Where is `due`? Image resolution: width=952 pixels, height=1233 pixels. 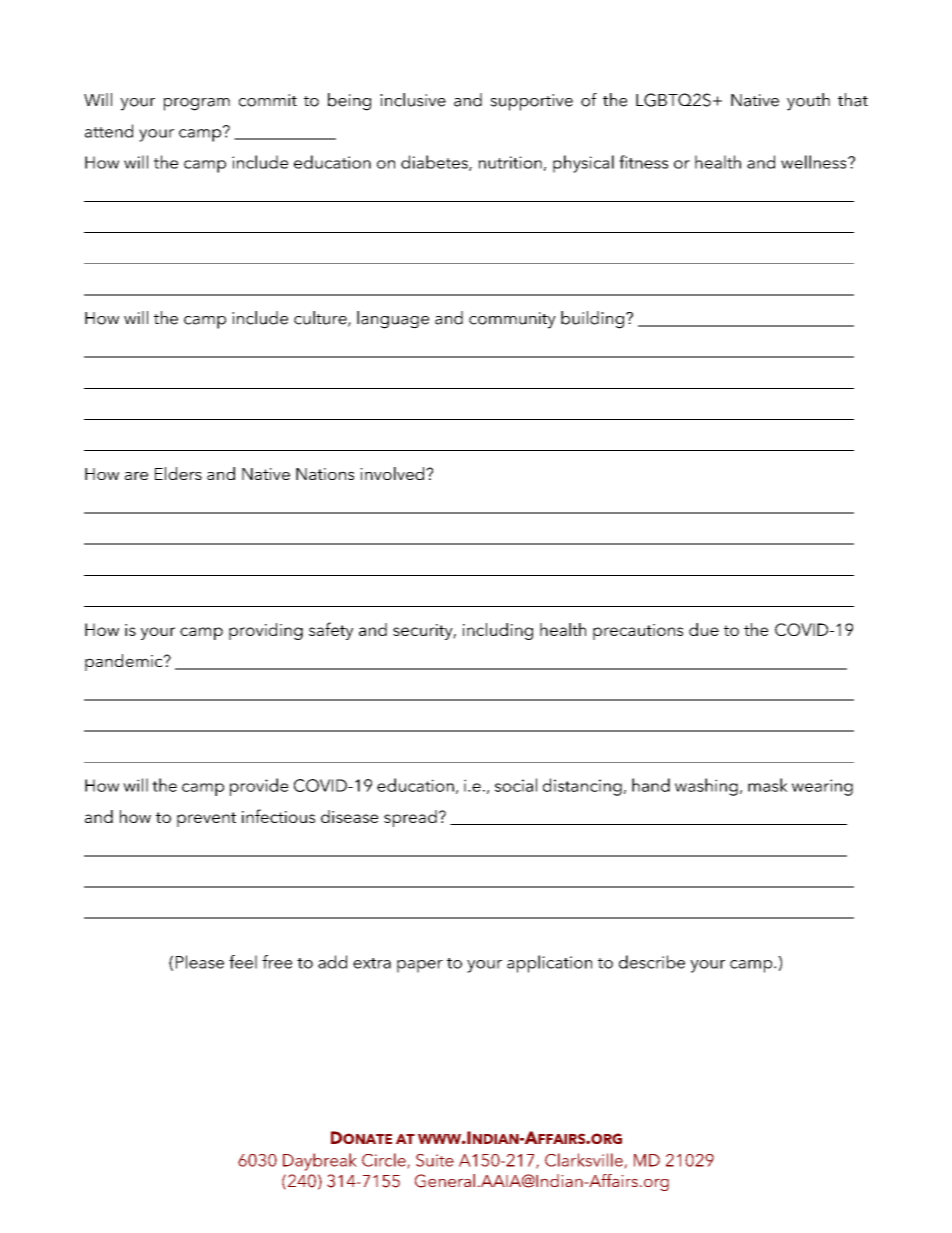
due is located at coordinates (704, 629).
